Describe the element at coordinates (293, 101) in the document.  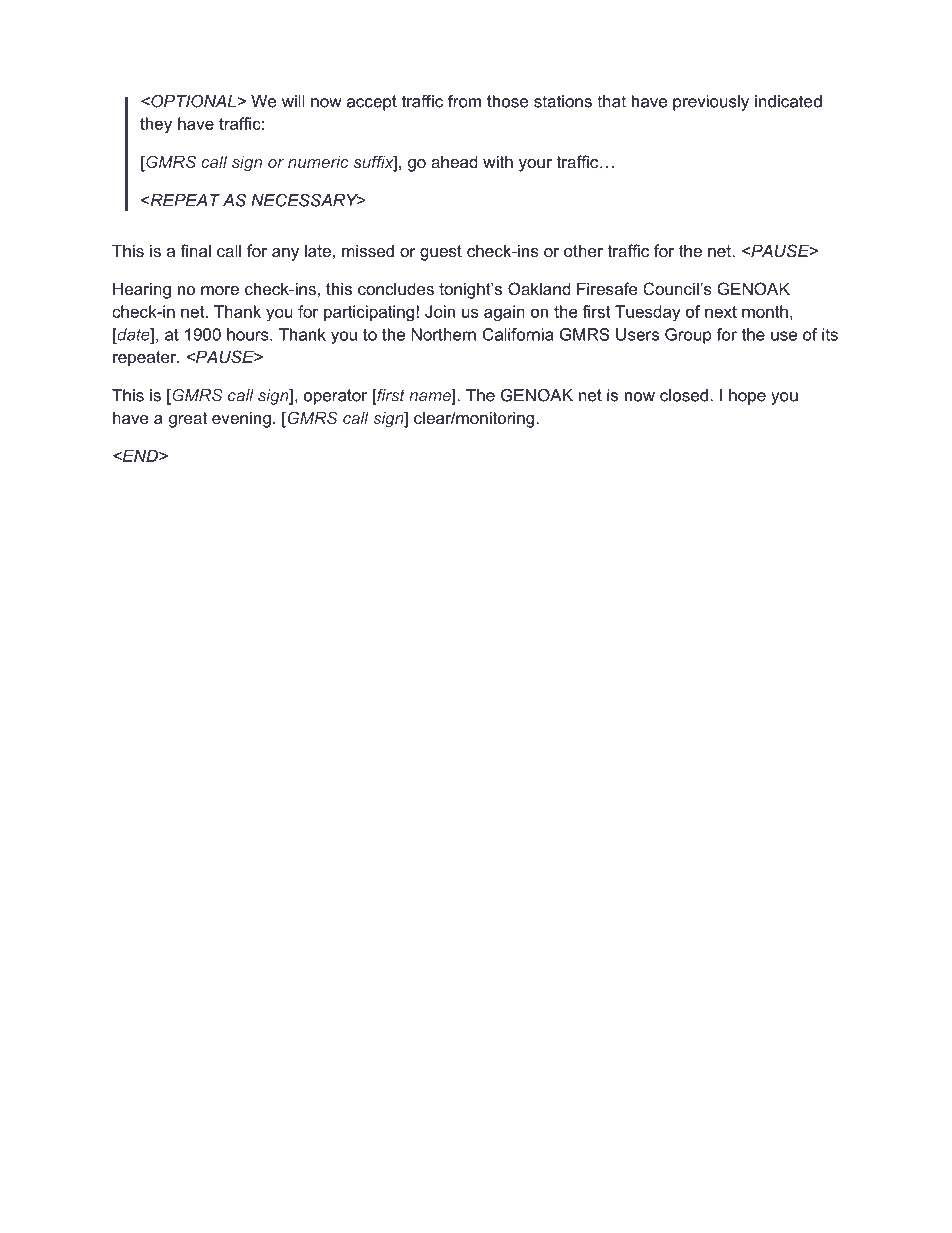
I see `will` at that location.
